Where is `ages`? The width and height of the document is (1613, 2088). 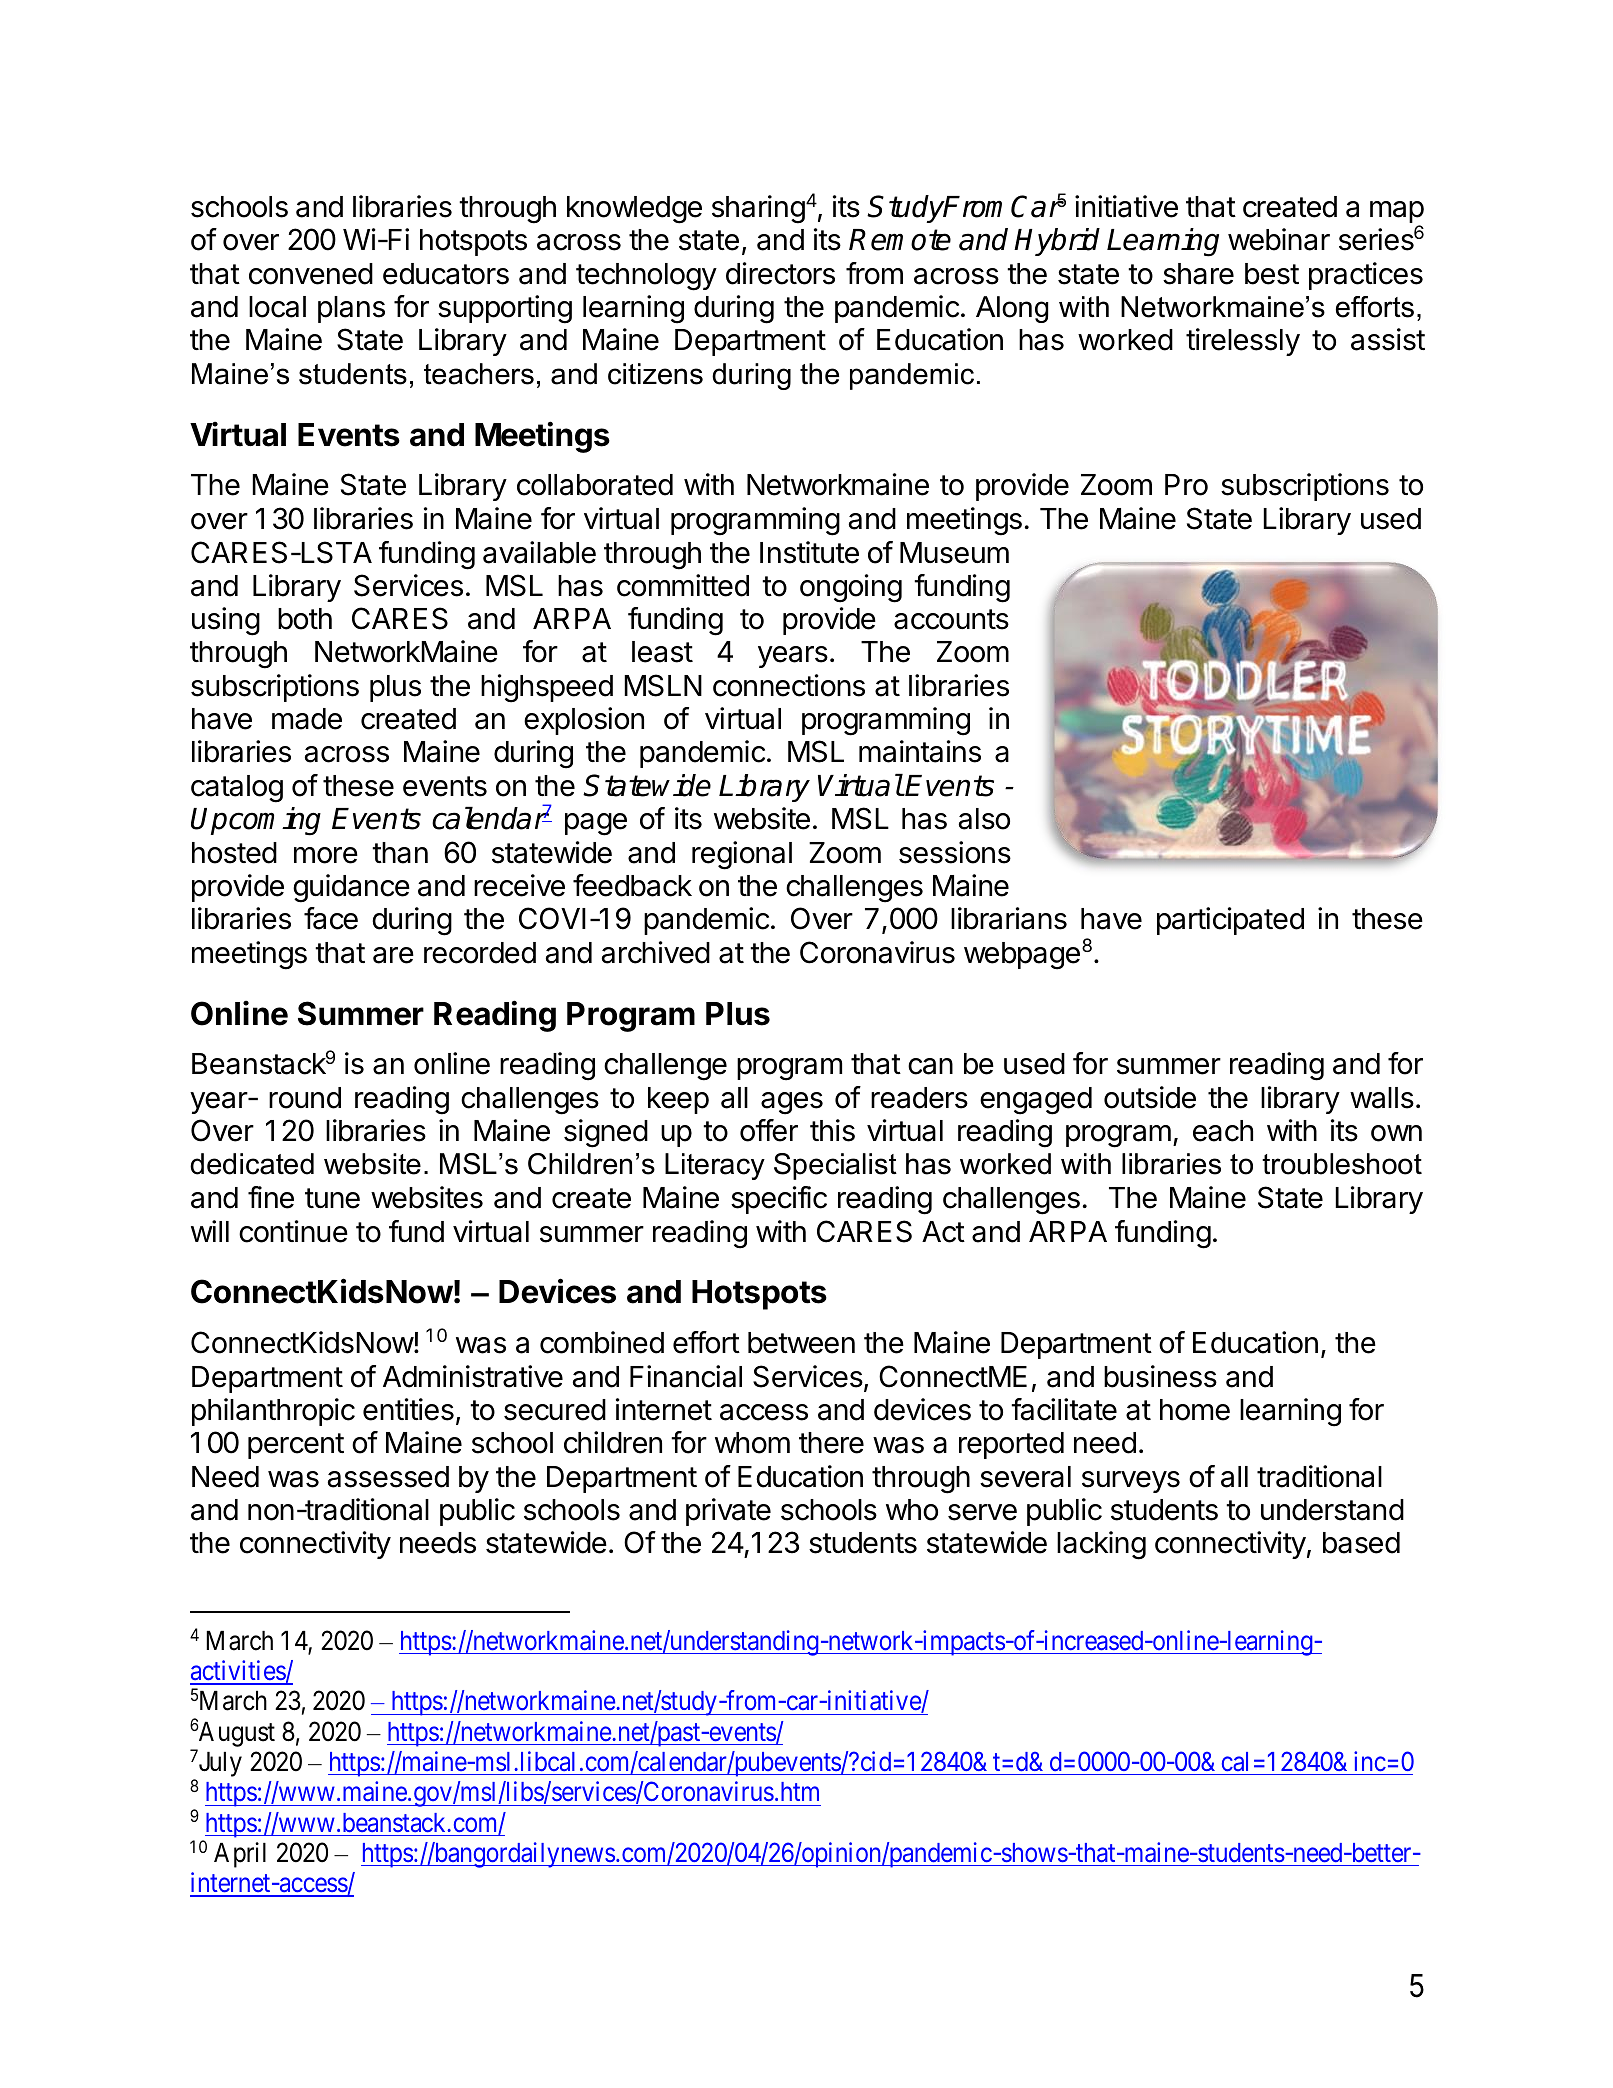
ages is located at coordinates (792, 1103).
